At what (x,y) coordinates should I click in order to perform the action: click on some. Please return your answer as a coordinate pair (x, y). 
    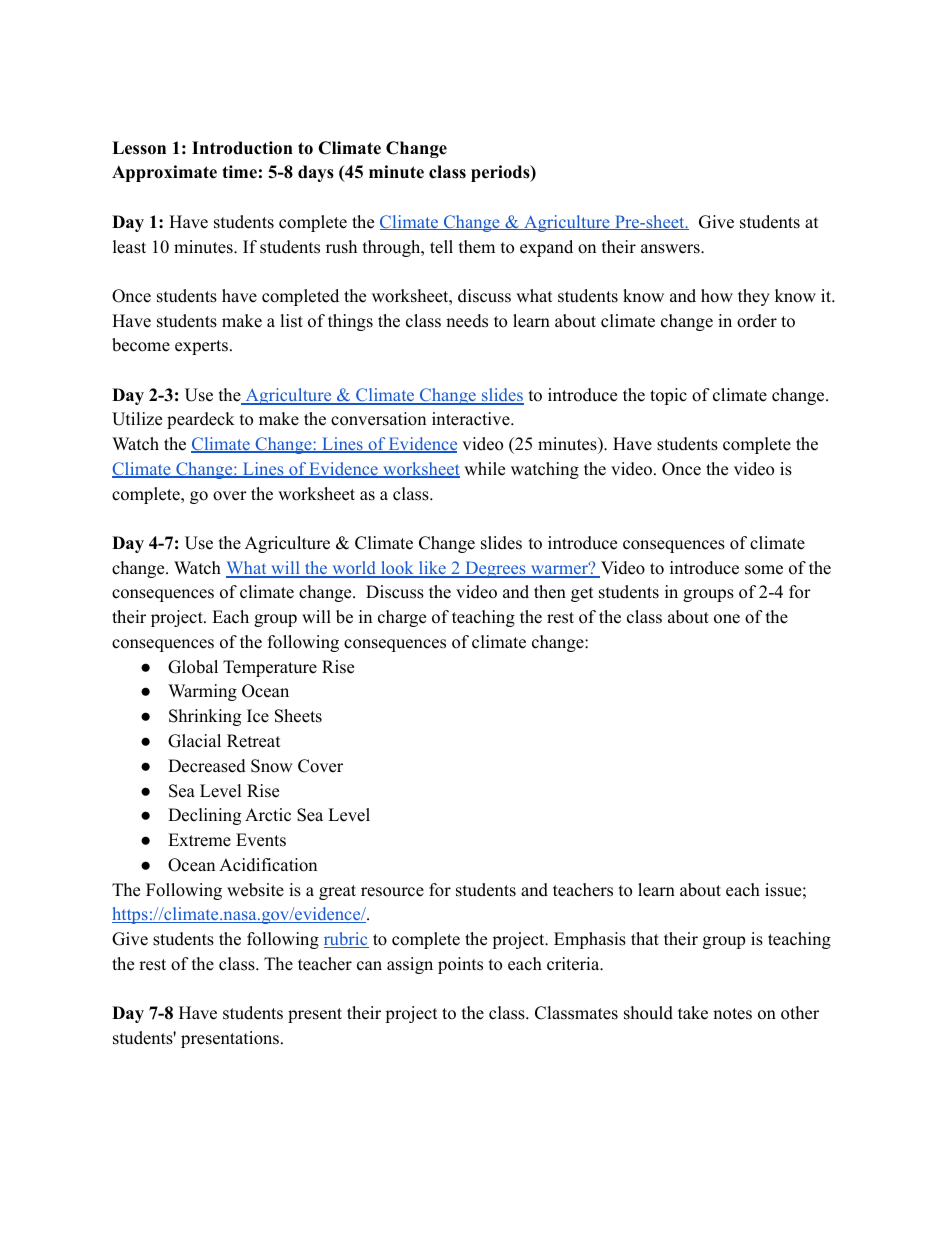
    Looking at the image, I should click on (764, 570).
